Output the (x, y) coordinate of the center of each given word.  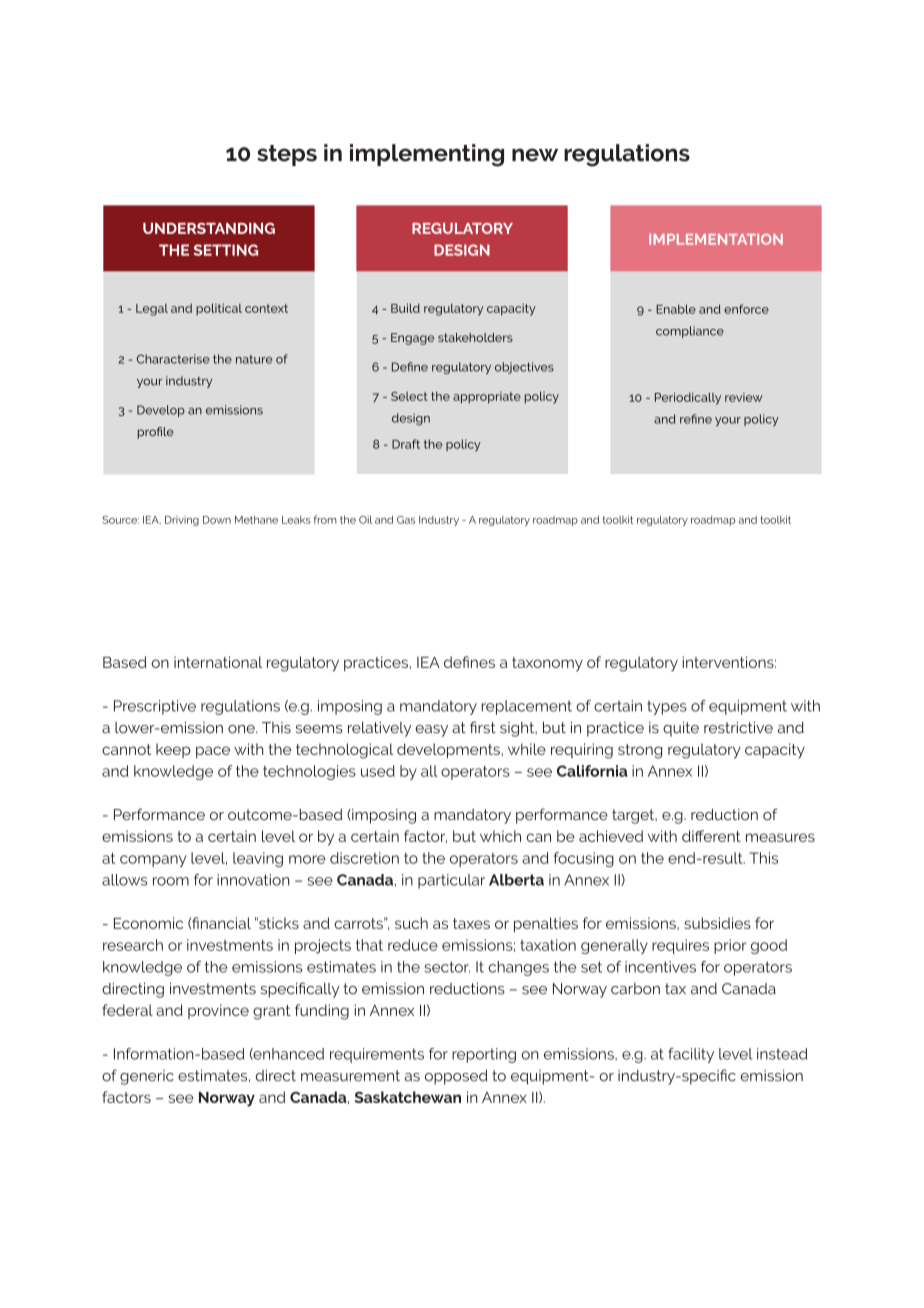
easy (431, 731)
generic (147, 1077)
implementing (427, 155)
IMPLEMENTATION (716, 239)
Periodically (688, 398)
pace (213, 752)
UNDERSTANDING (209, 228)
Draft (406, 444)
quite (681, 729)
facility (691, 1055)
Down (217, 520)
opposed (456, 1077)
